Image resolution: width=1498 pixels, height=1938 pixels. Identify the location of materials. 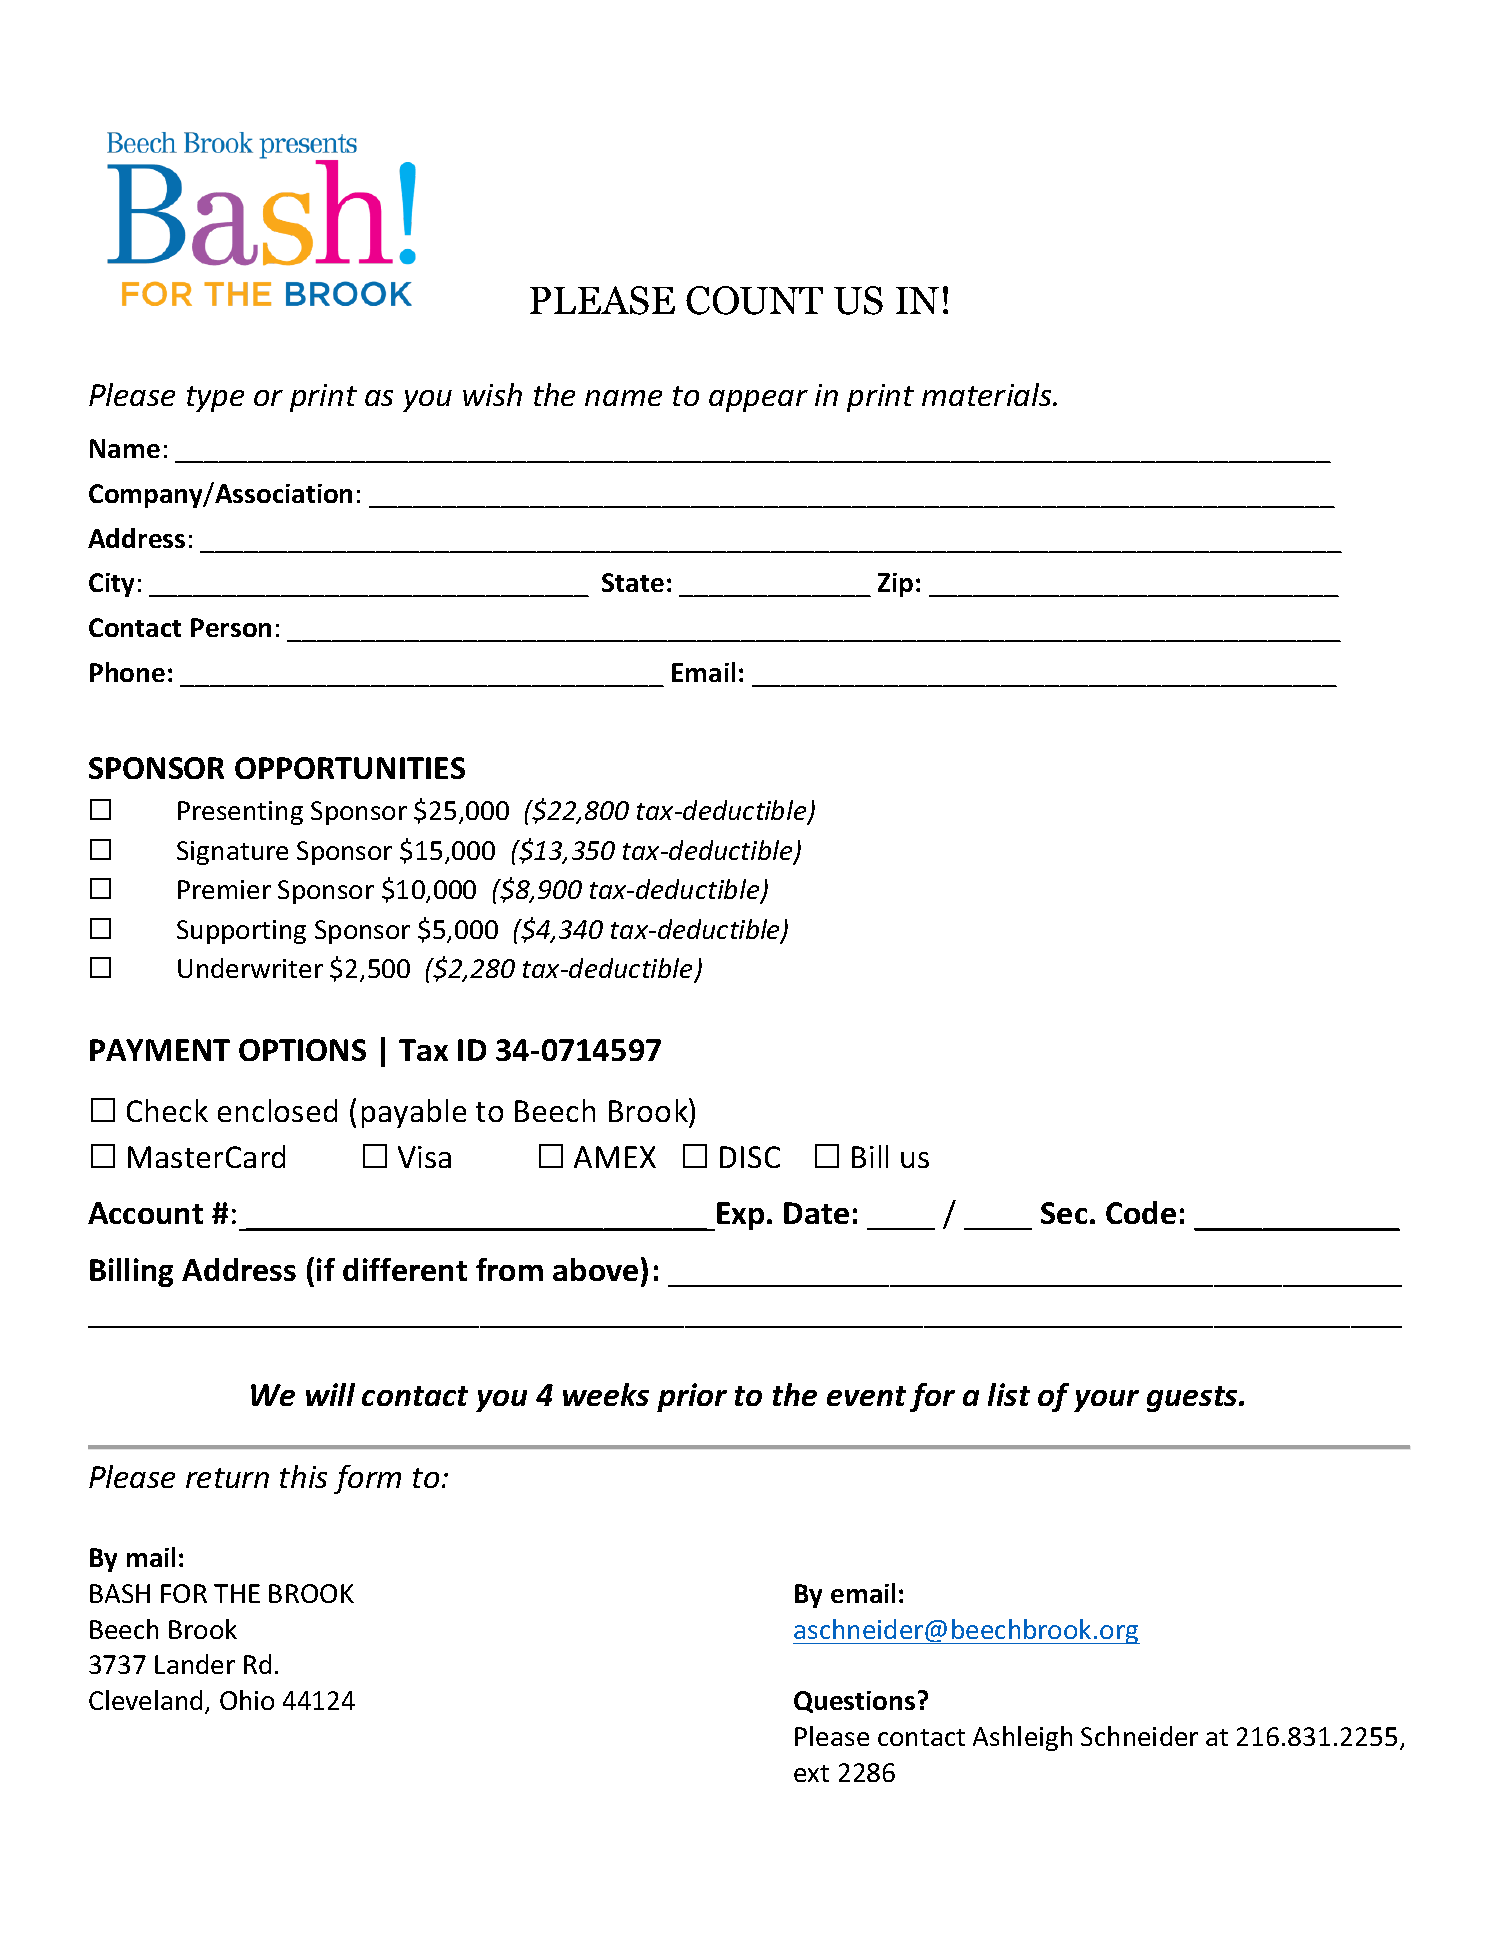
(988, 394).
